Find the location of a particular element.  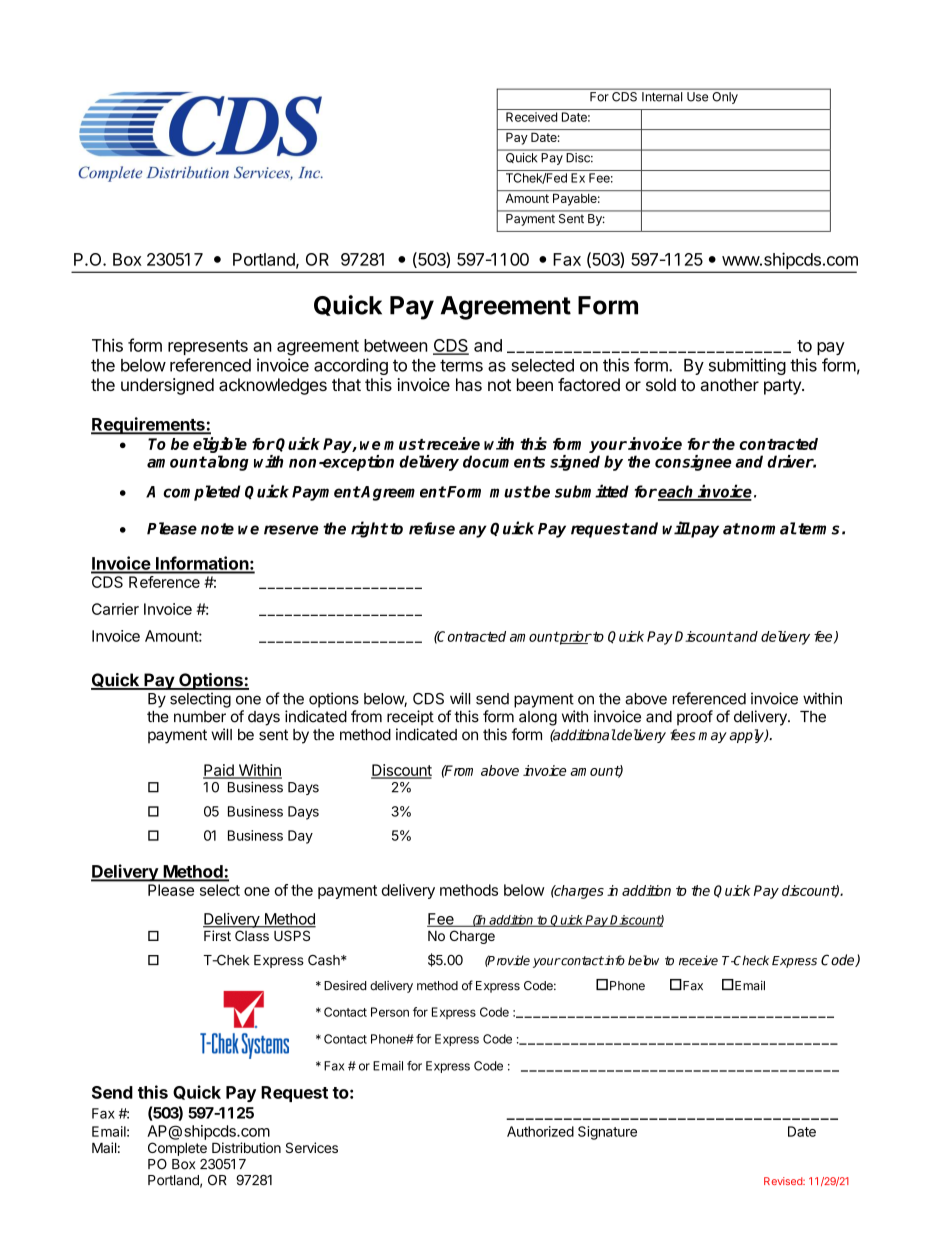

Internal is located at coordinates (662, 97).
